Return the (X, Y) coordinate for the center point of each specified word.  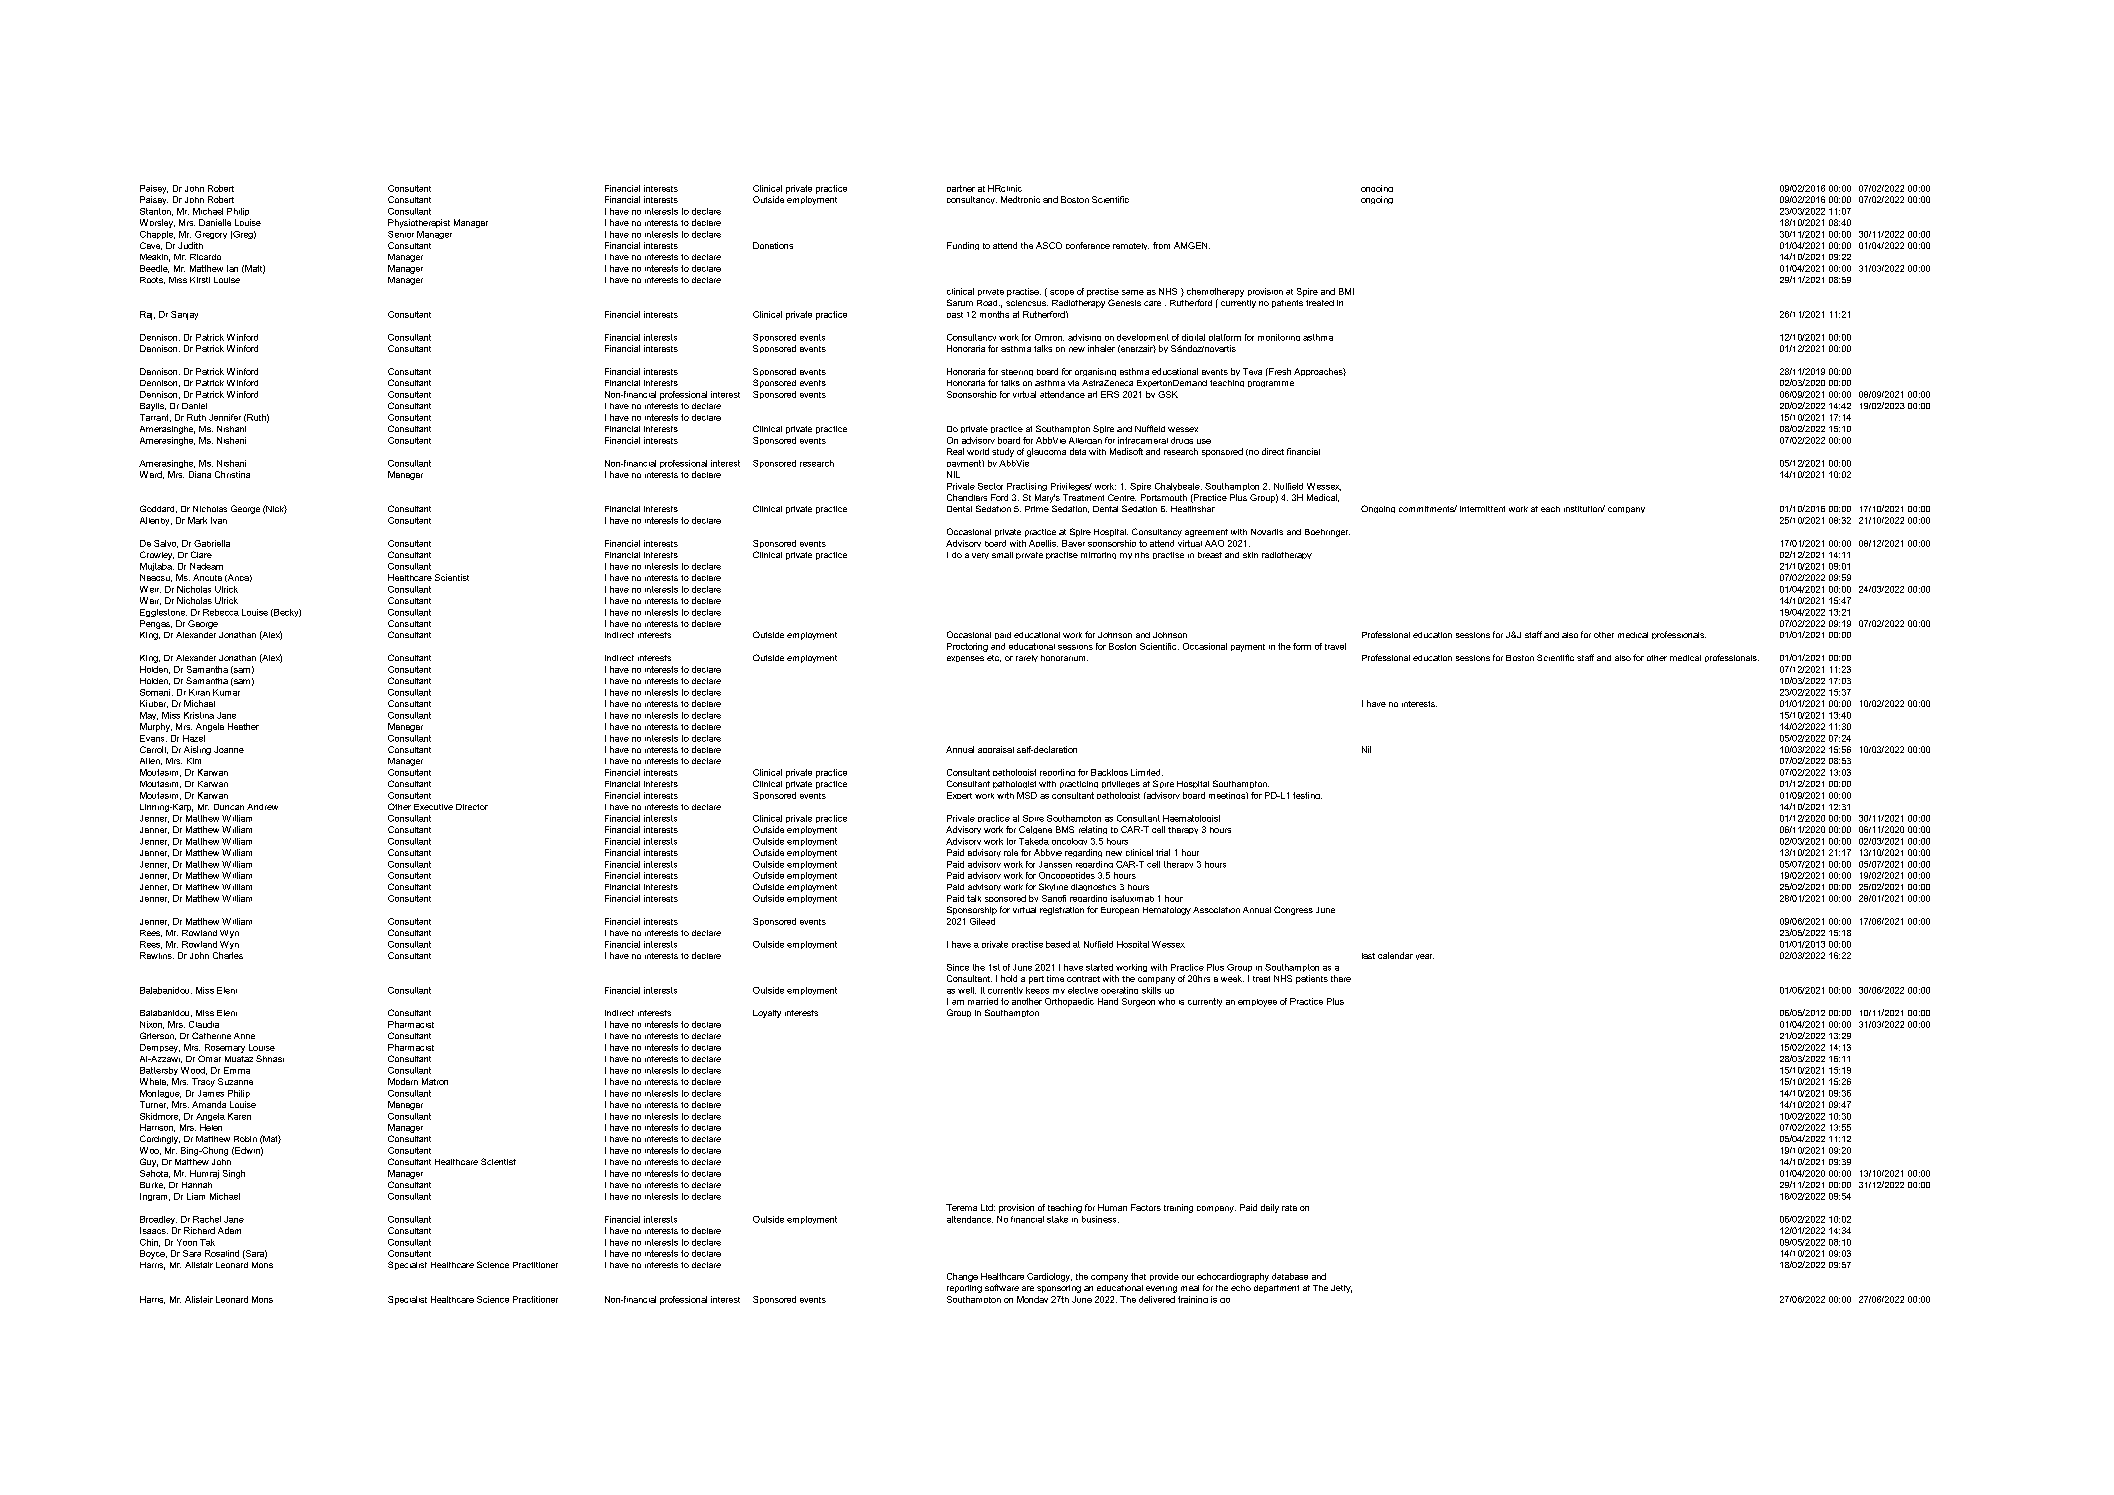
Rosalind (222, 1253)
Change (962, 1277)
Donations (773, 245)
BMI (1346, 291)
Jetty (1341, 1289)
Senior (401, 234)
